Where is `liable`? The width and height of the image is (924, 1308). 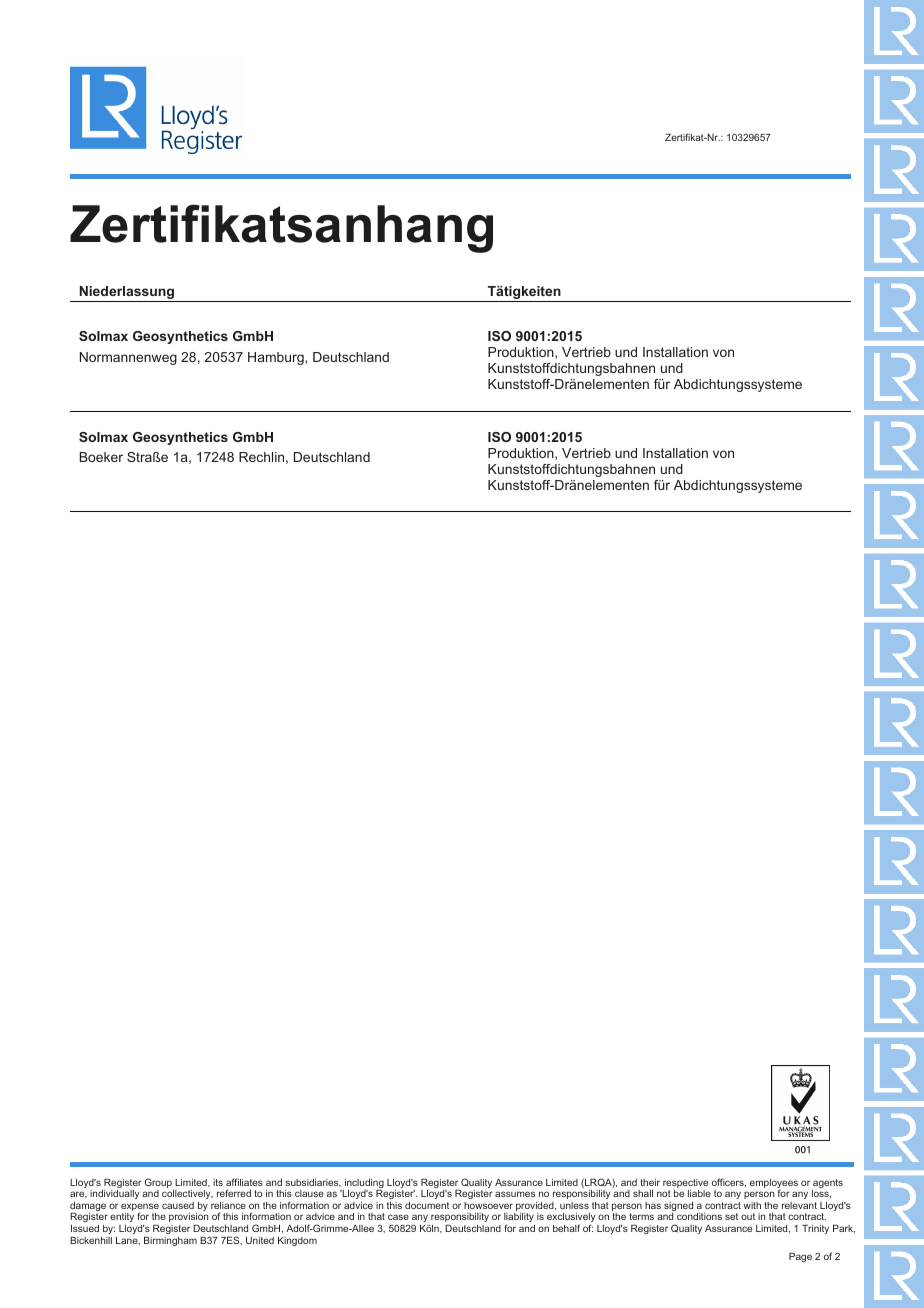 liable is located at coordinates (699, 1193).
